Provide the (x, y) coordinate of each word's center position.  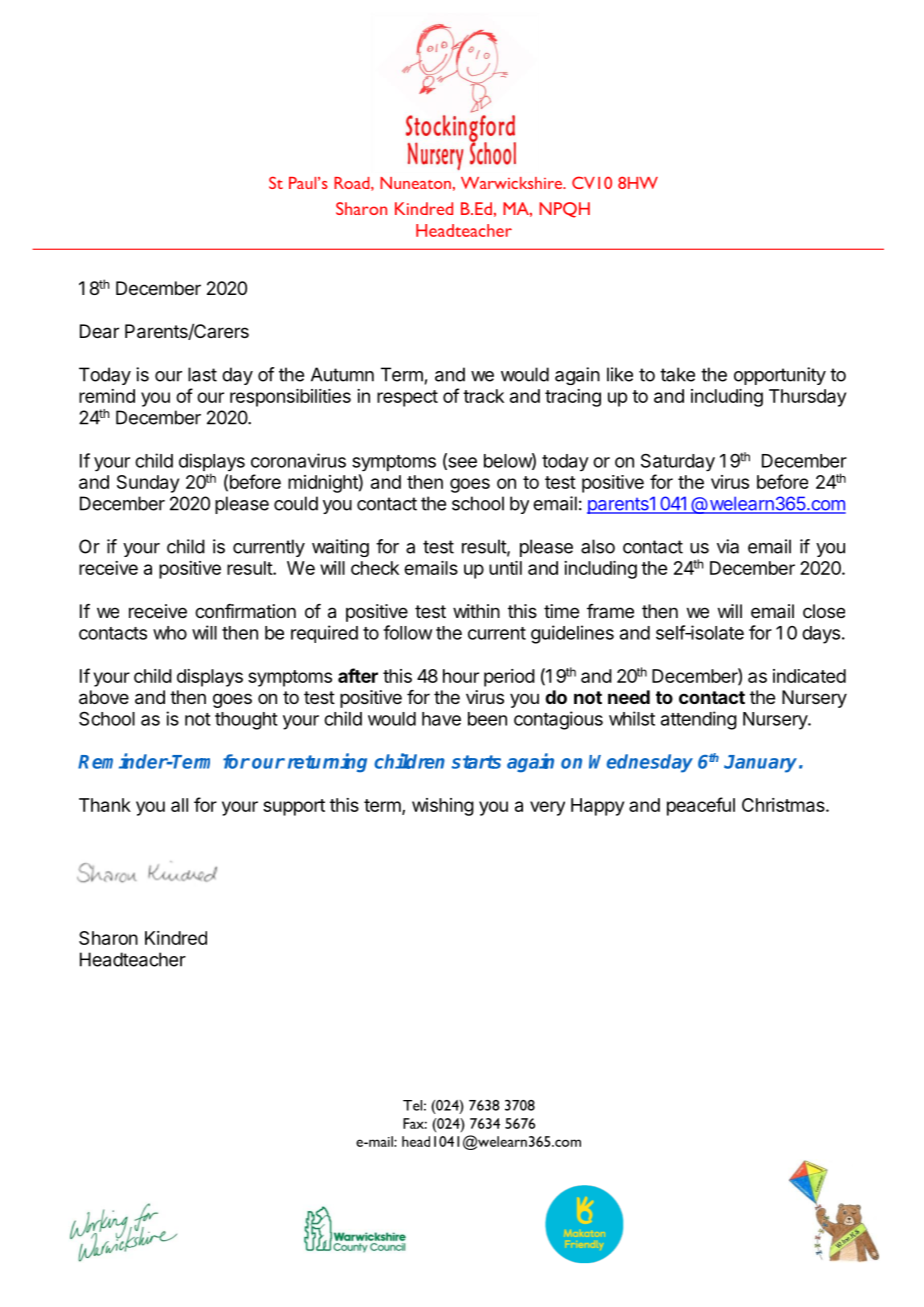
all (179, 805)
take (677, 374)
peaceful (701, 806)
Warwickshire (512, 183)
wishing (443, 807)
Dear (99, 331)
